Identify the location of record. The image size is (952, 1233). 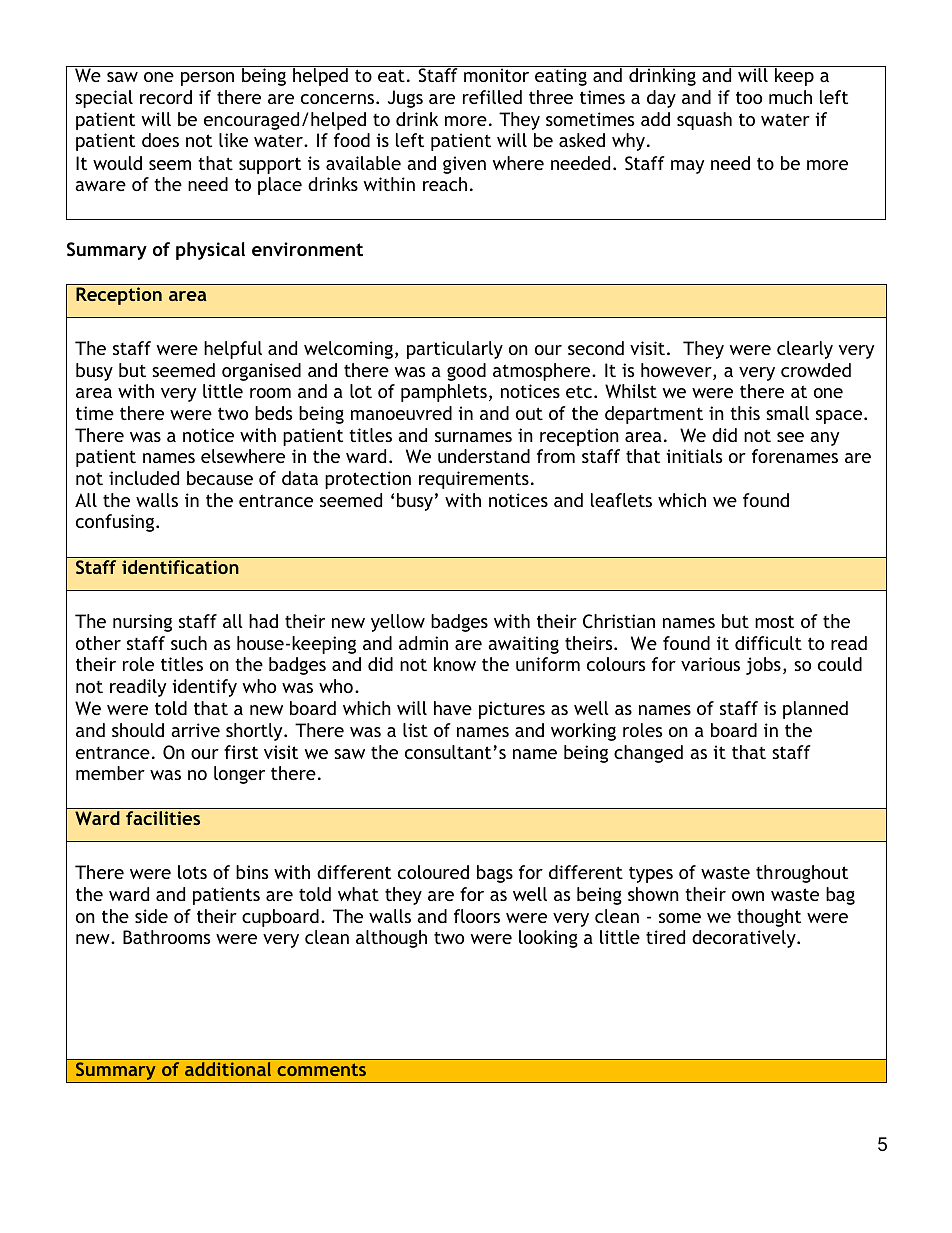
(166, 97).
